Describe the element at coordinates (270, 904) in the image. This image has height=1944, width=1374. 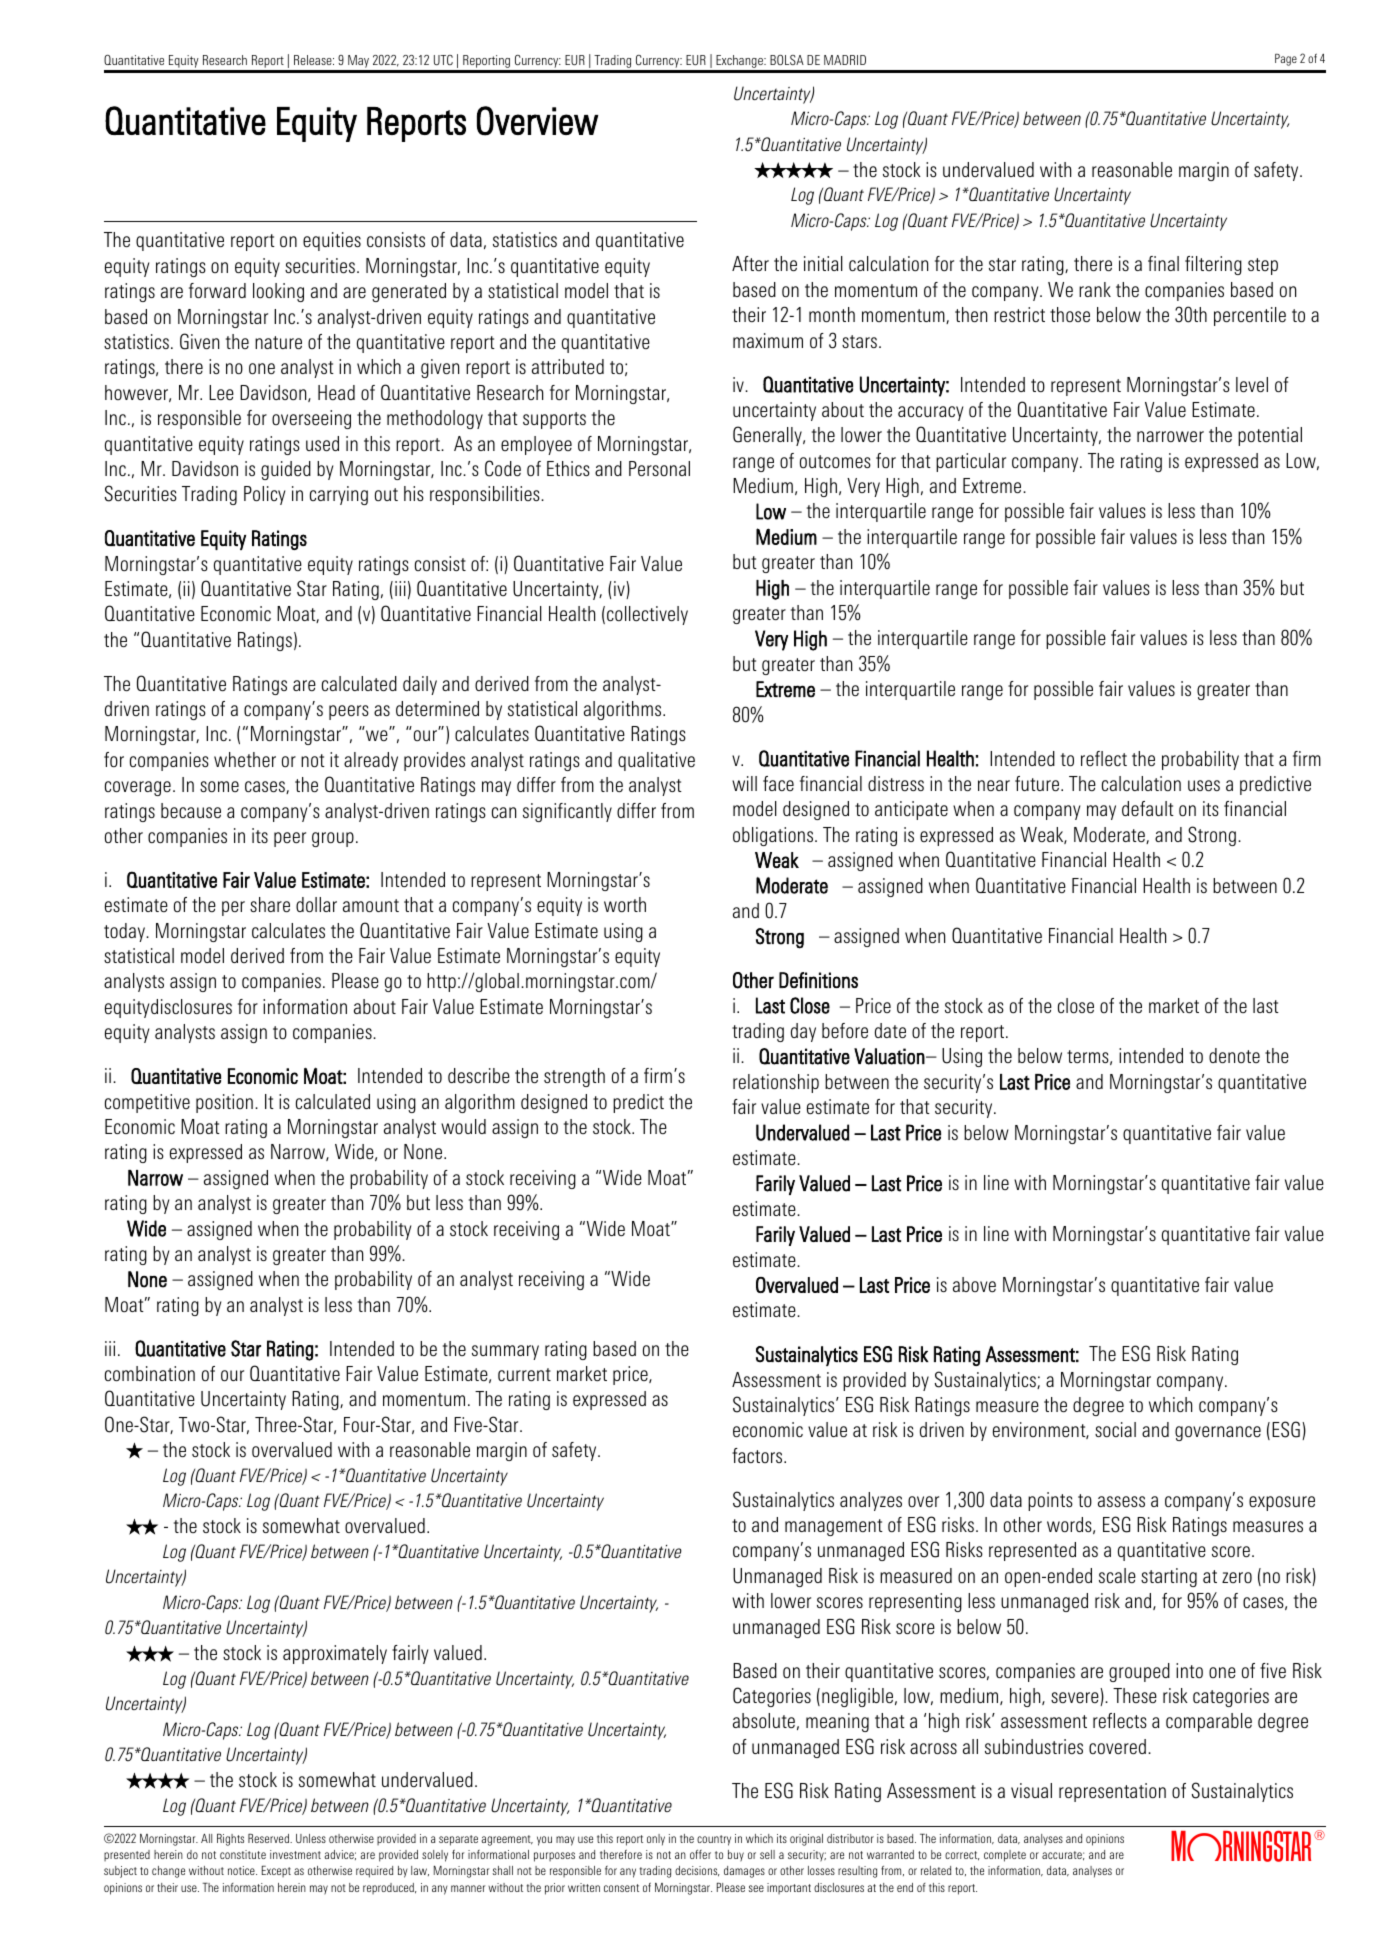
I see `share` at that location.
